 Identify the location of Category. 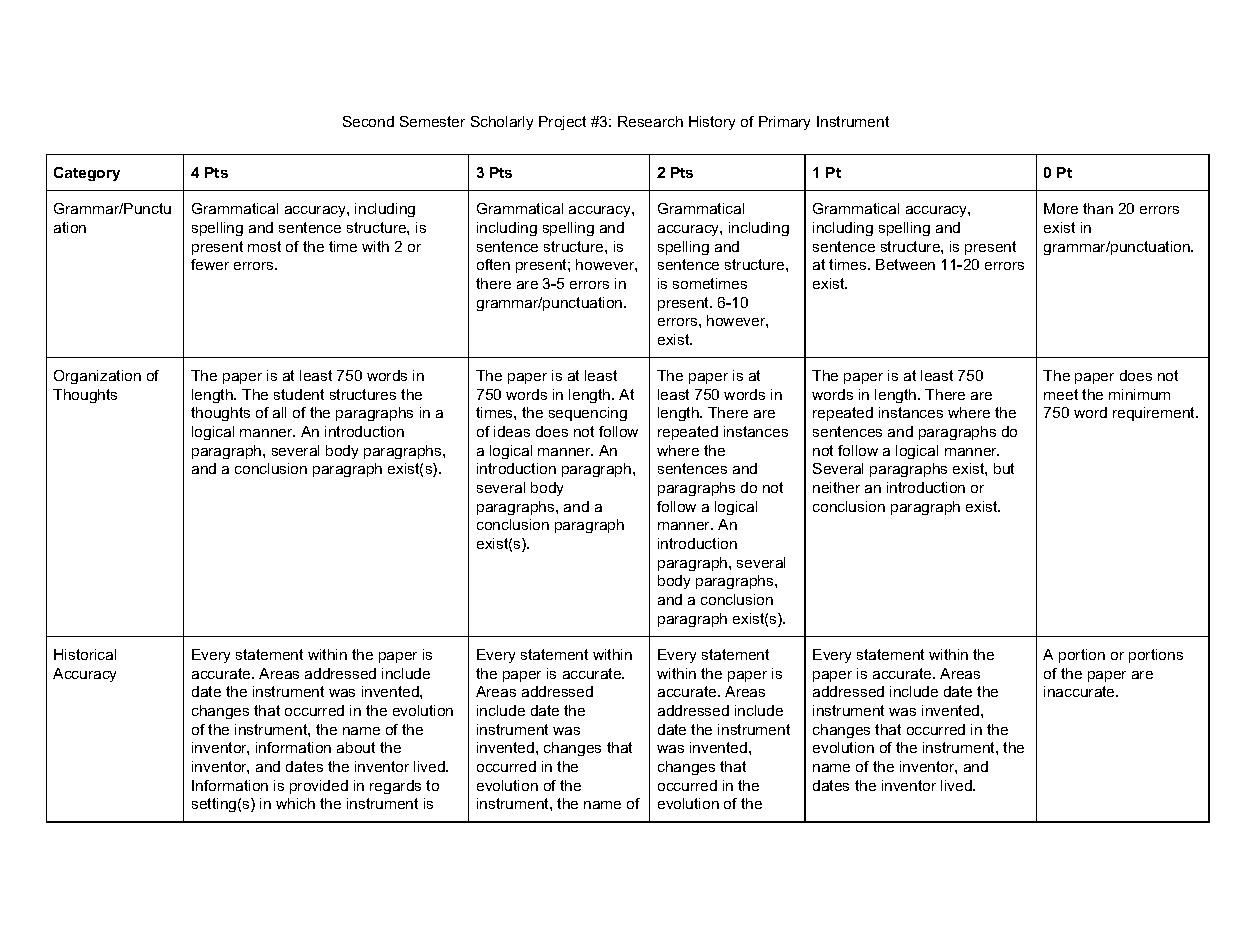
(87, 174).
